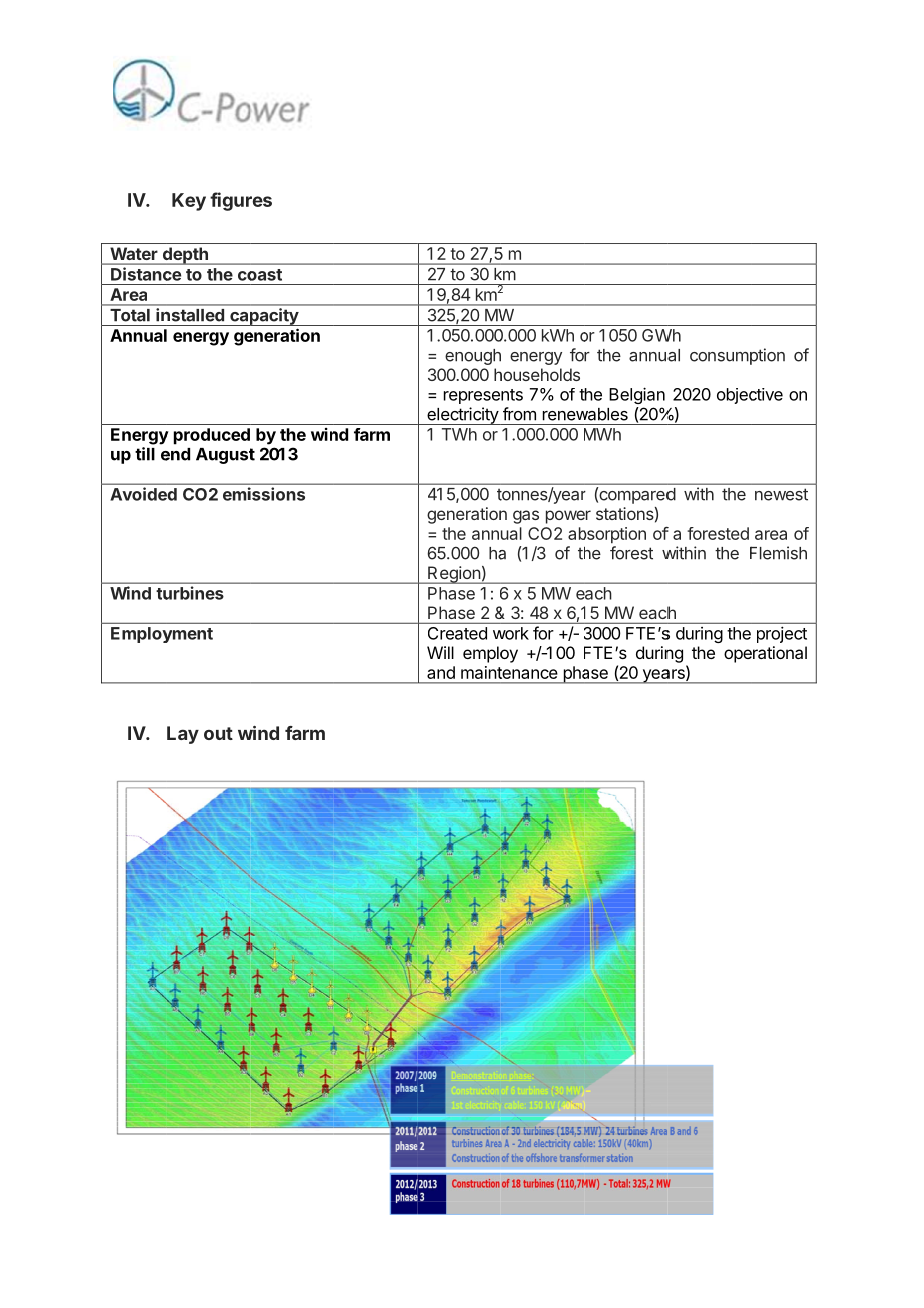  What do you see at coordinates (637, 395) in the image?
I see `Belgian` at bounding box center [637, 395].
